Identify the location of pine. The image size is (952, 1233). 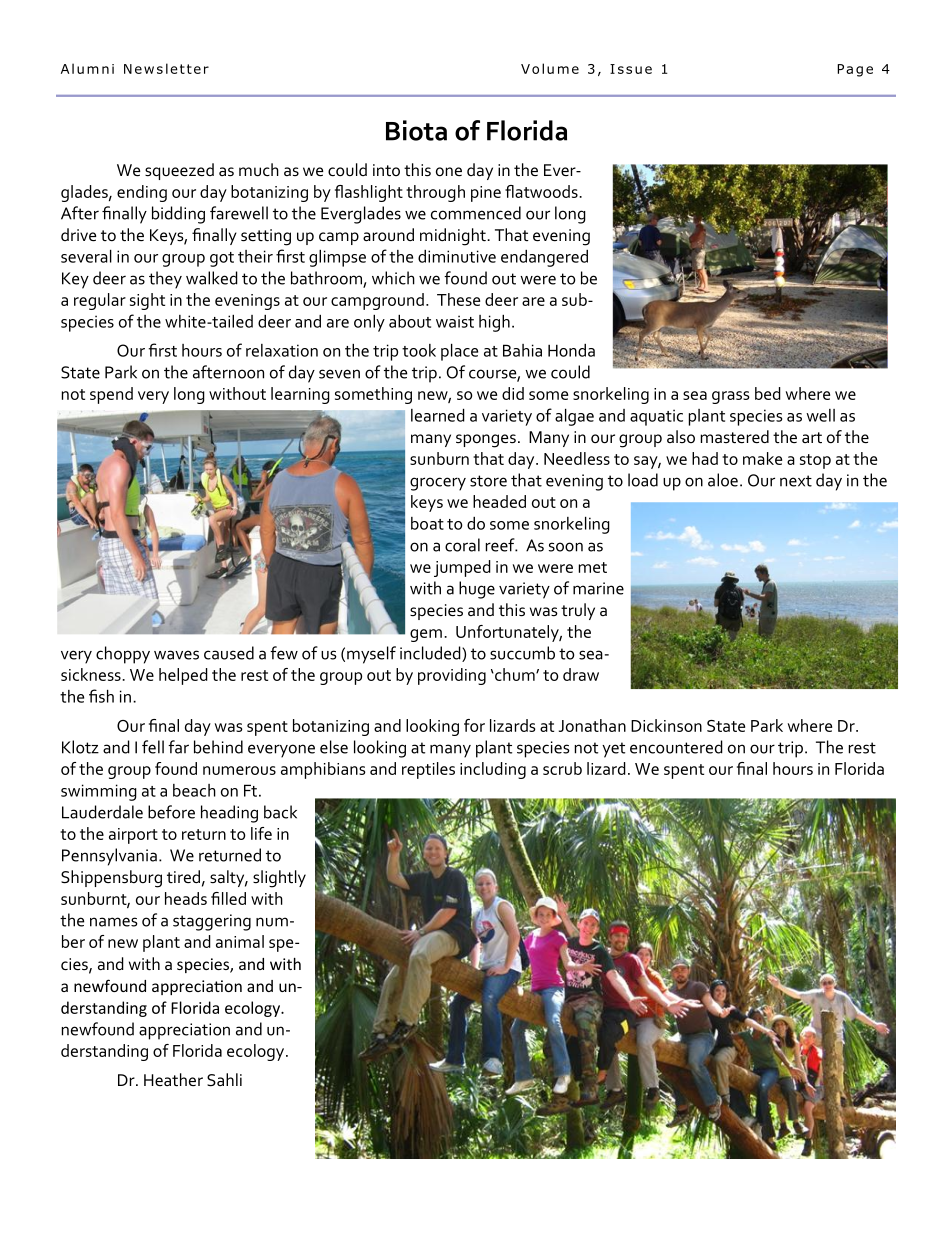
(486, 194).
